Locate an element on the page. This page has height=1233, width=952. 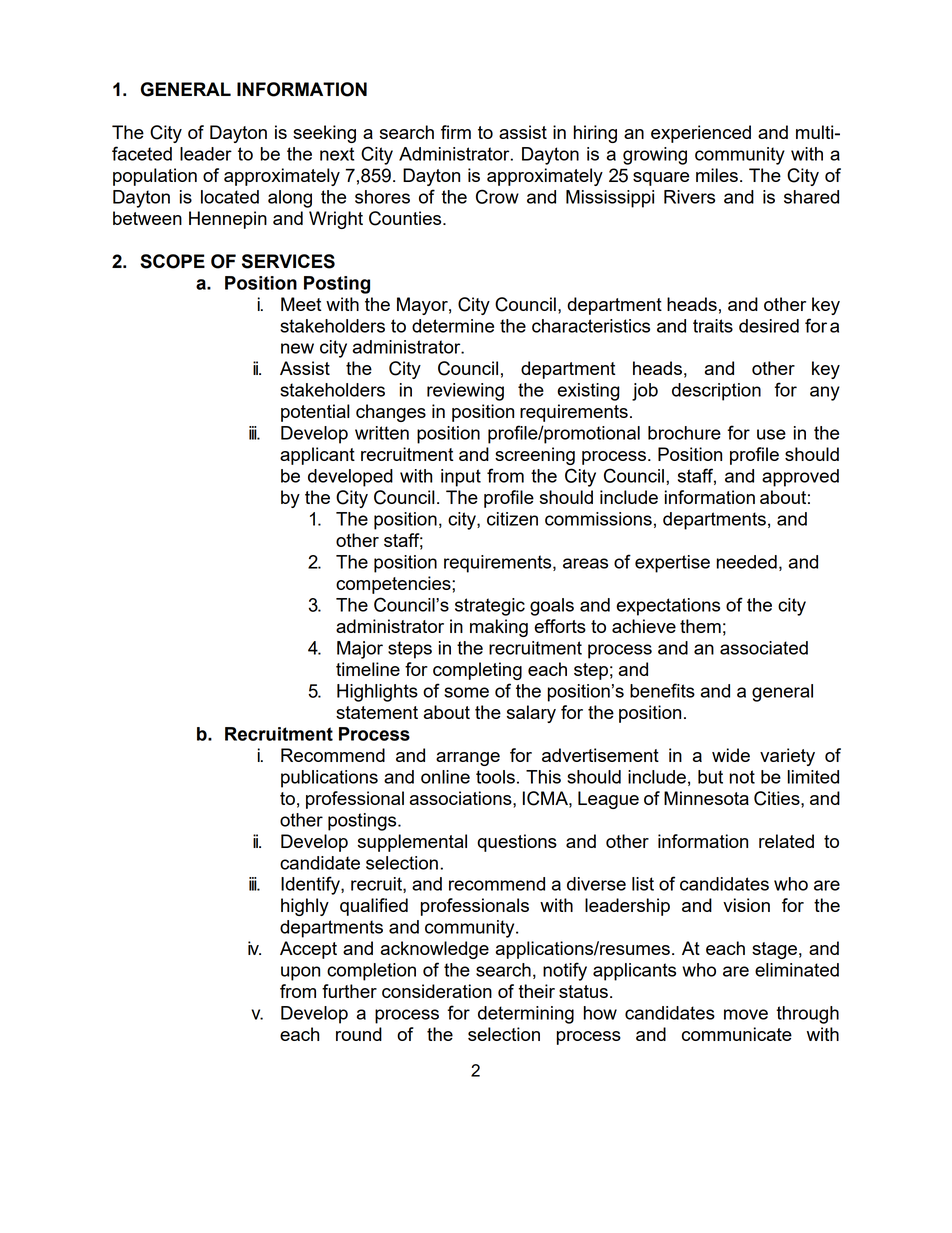
miles is located at coordinates (717, 175).
